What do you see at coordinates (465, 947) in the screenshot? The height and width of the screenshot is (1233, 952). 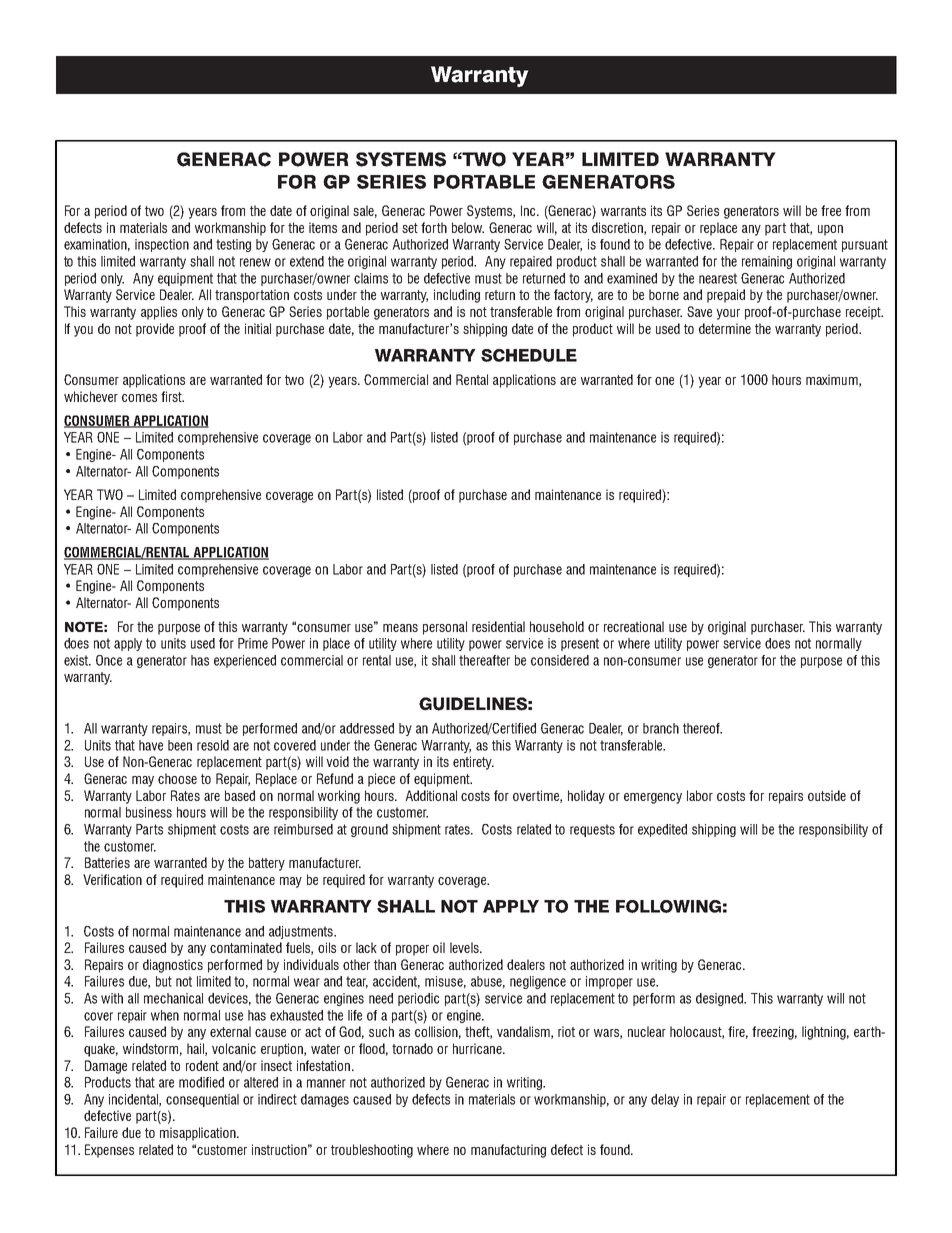 I see `levels` at bounding box center [465, 947].
